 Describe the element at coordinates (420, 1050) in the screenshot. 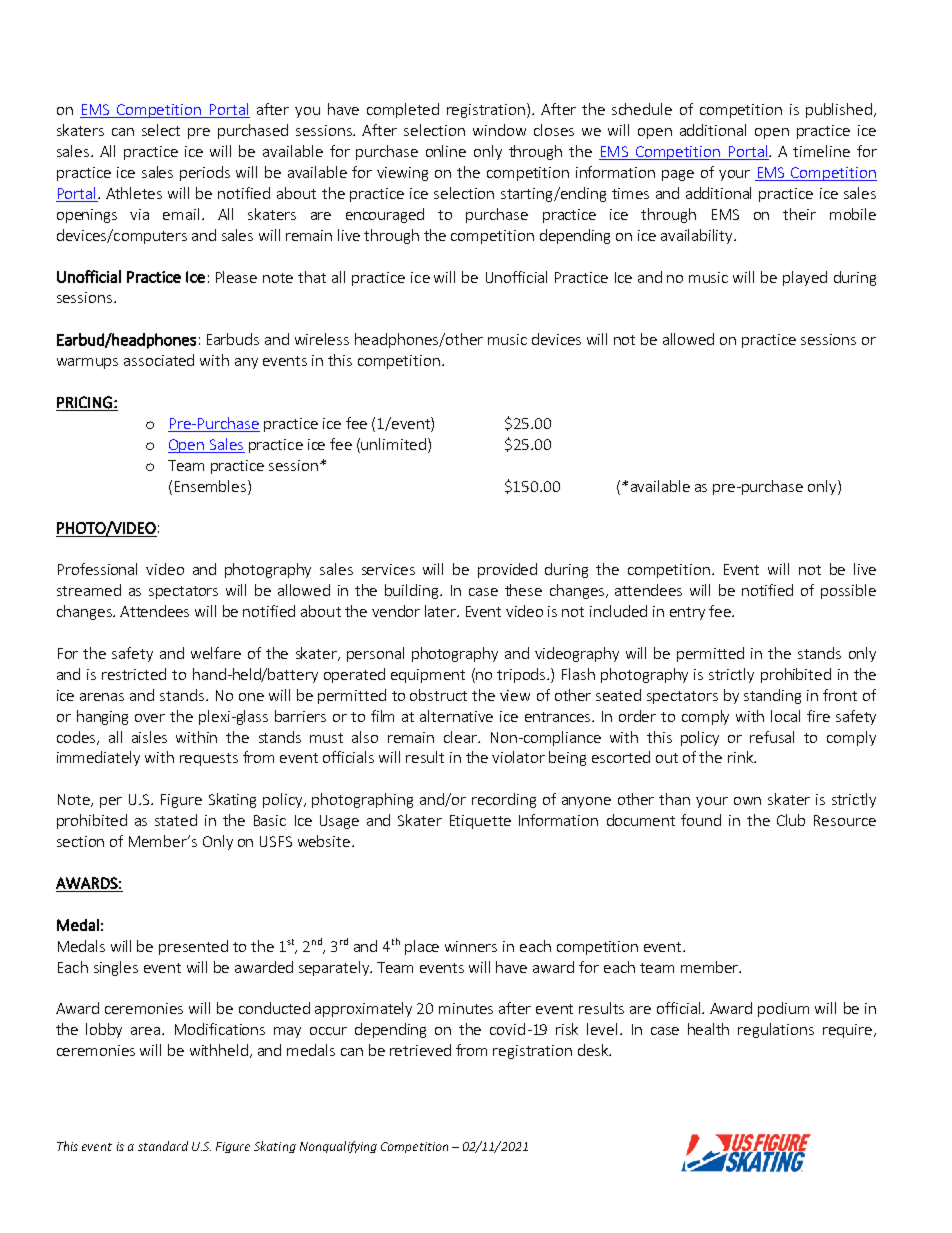

I see `retrieved` at that location.
